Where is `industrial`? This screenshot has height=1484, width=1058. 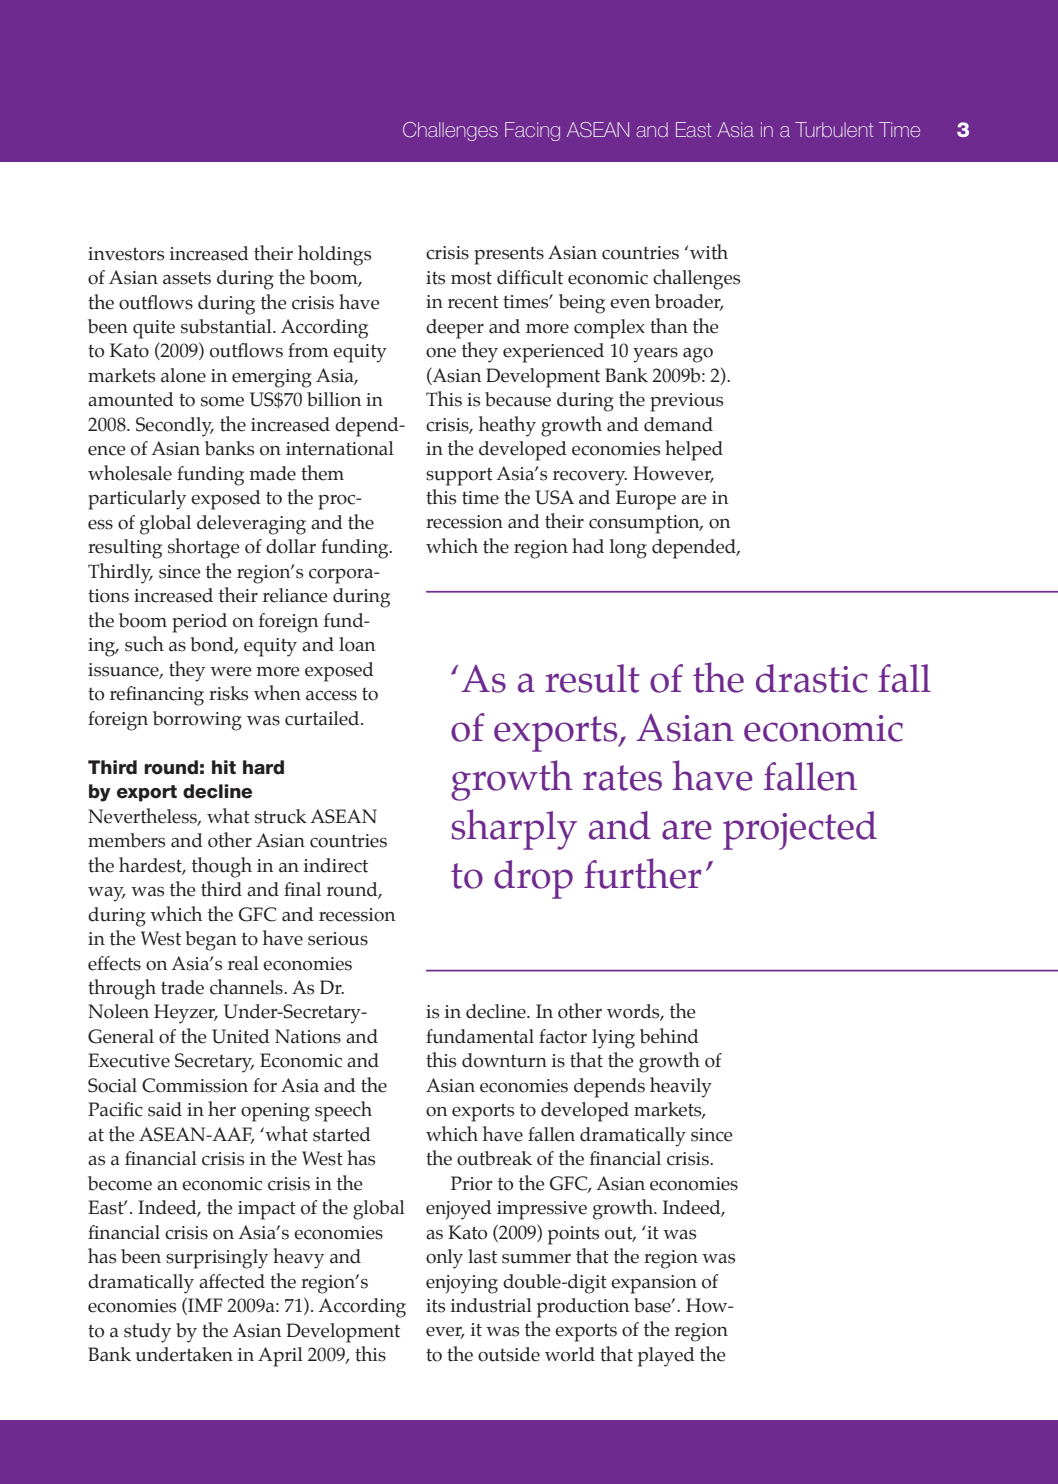
industrial is located at coordinates (491, 1305).
